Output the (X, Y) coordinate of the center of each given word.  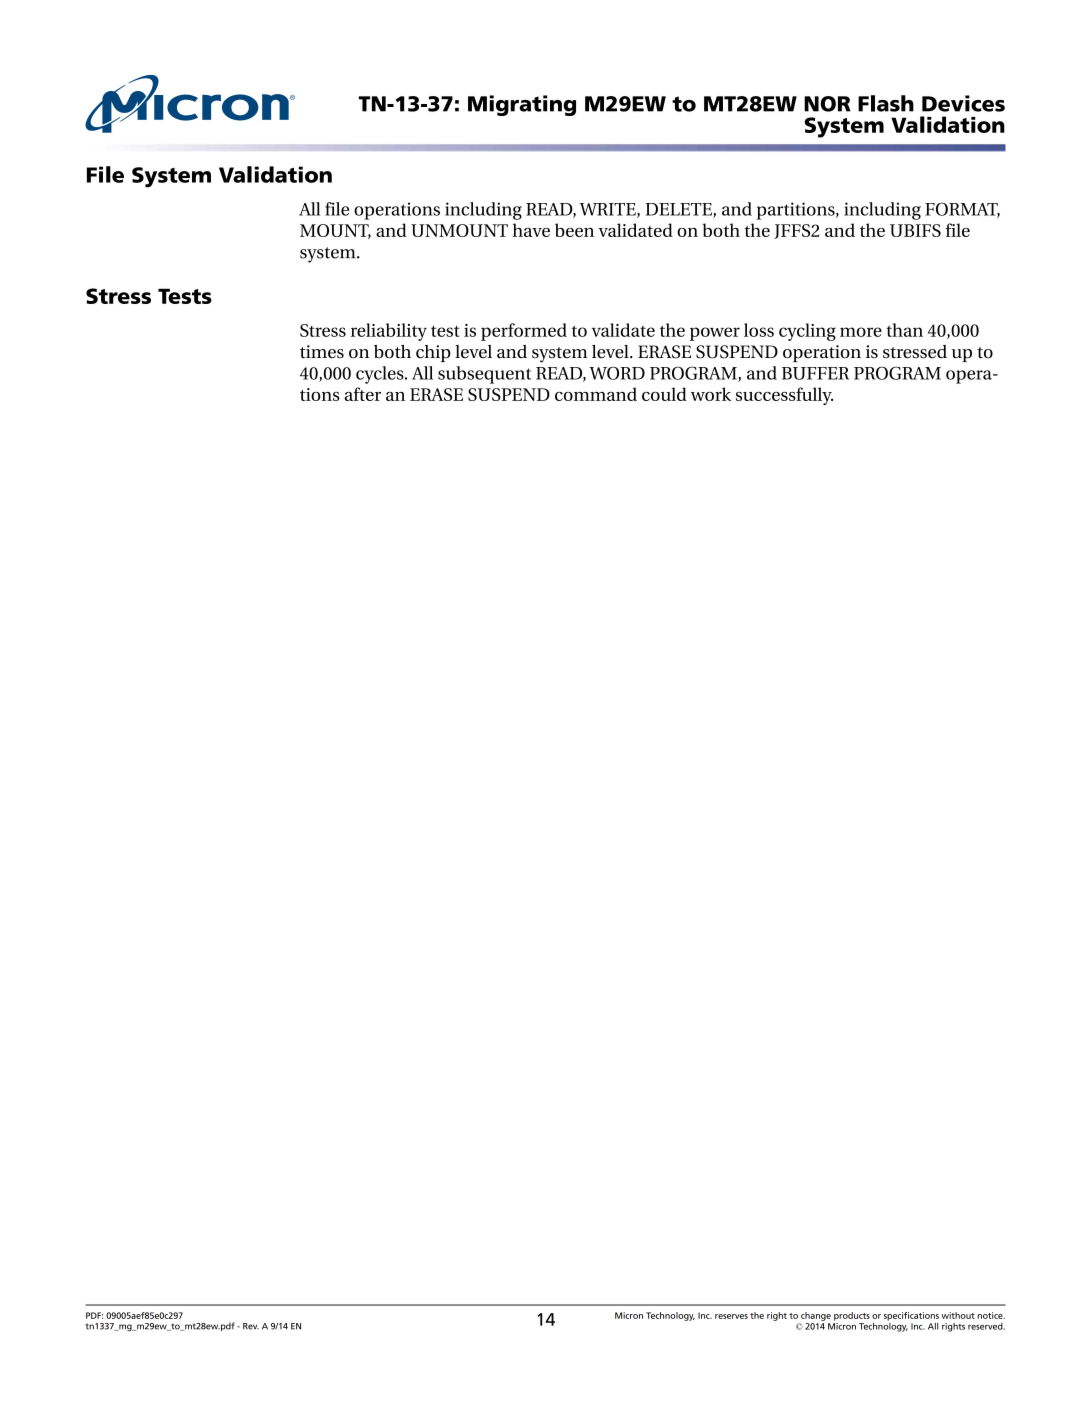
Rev (251, 1326)
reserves (731, 1316)
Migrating (522, 105)
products (852, 1316)
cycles (381, 375)
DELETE (679, 210)
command (596, 394)
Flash (886, 103)
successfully (784, 396)
